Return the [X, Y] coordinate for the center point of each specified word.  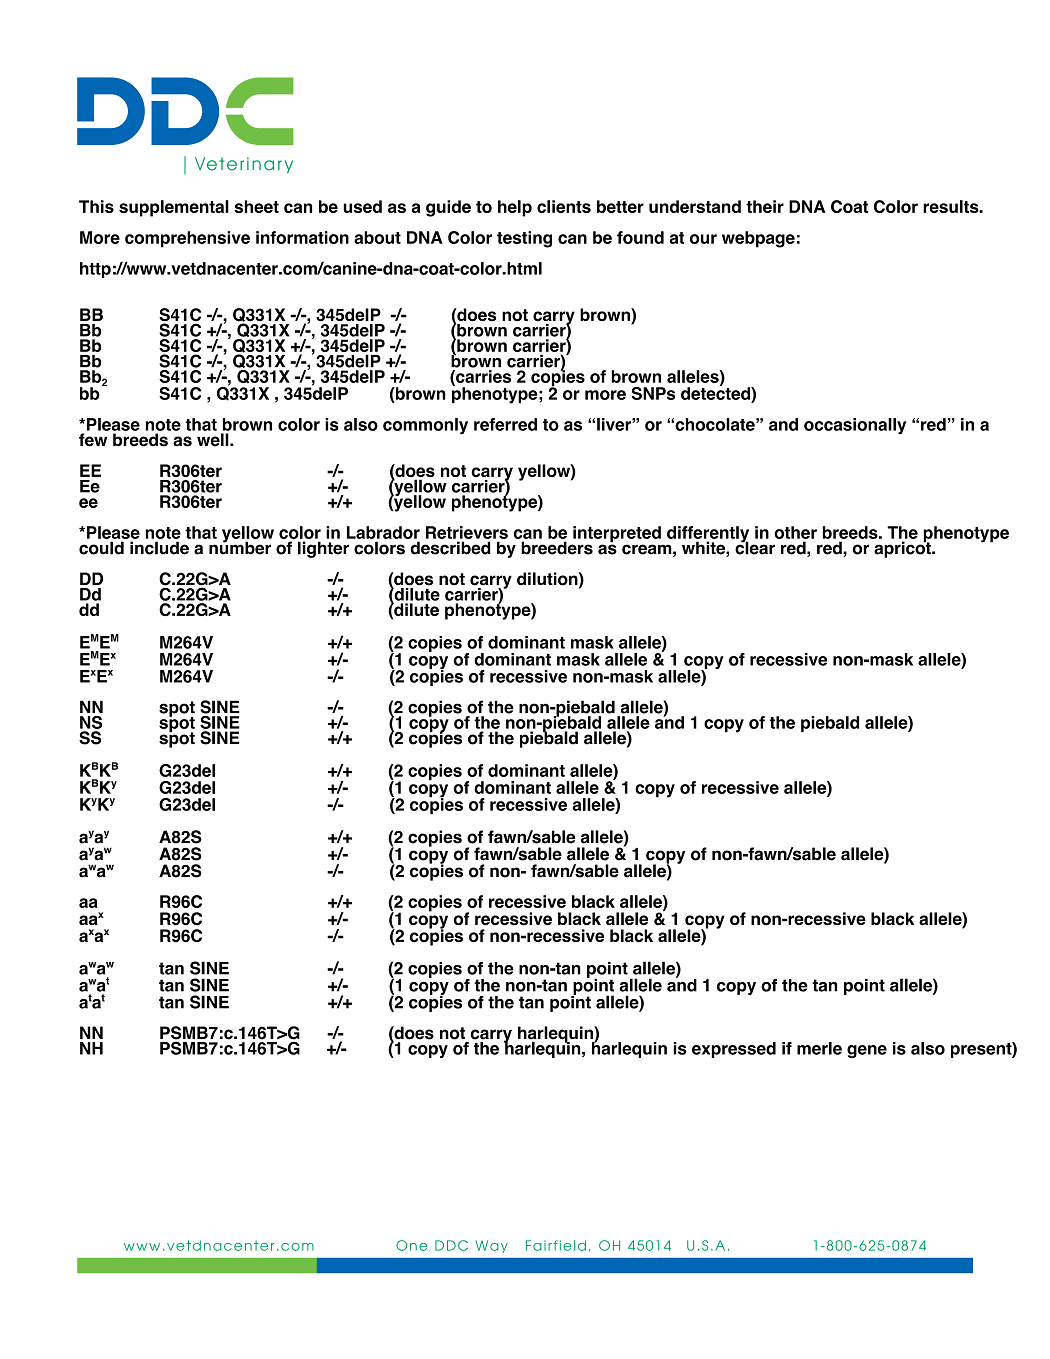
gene [867, 1051]
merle [819, 1048]
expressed [734, 1050]
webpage [758, 239]
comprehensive [187, 239]
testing [524, 239]
